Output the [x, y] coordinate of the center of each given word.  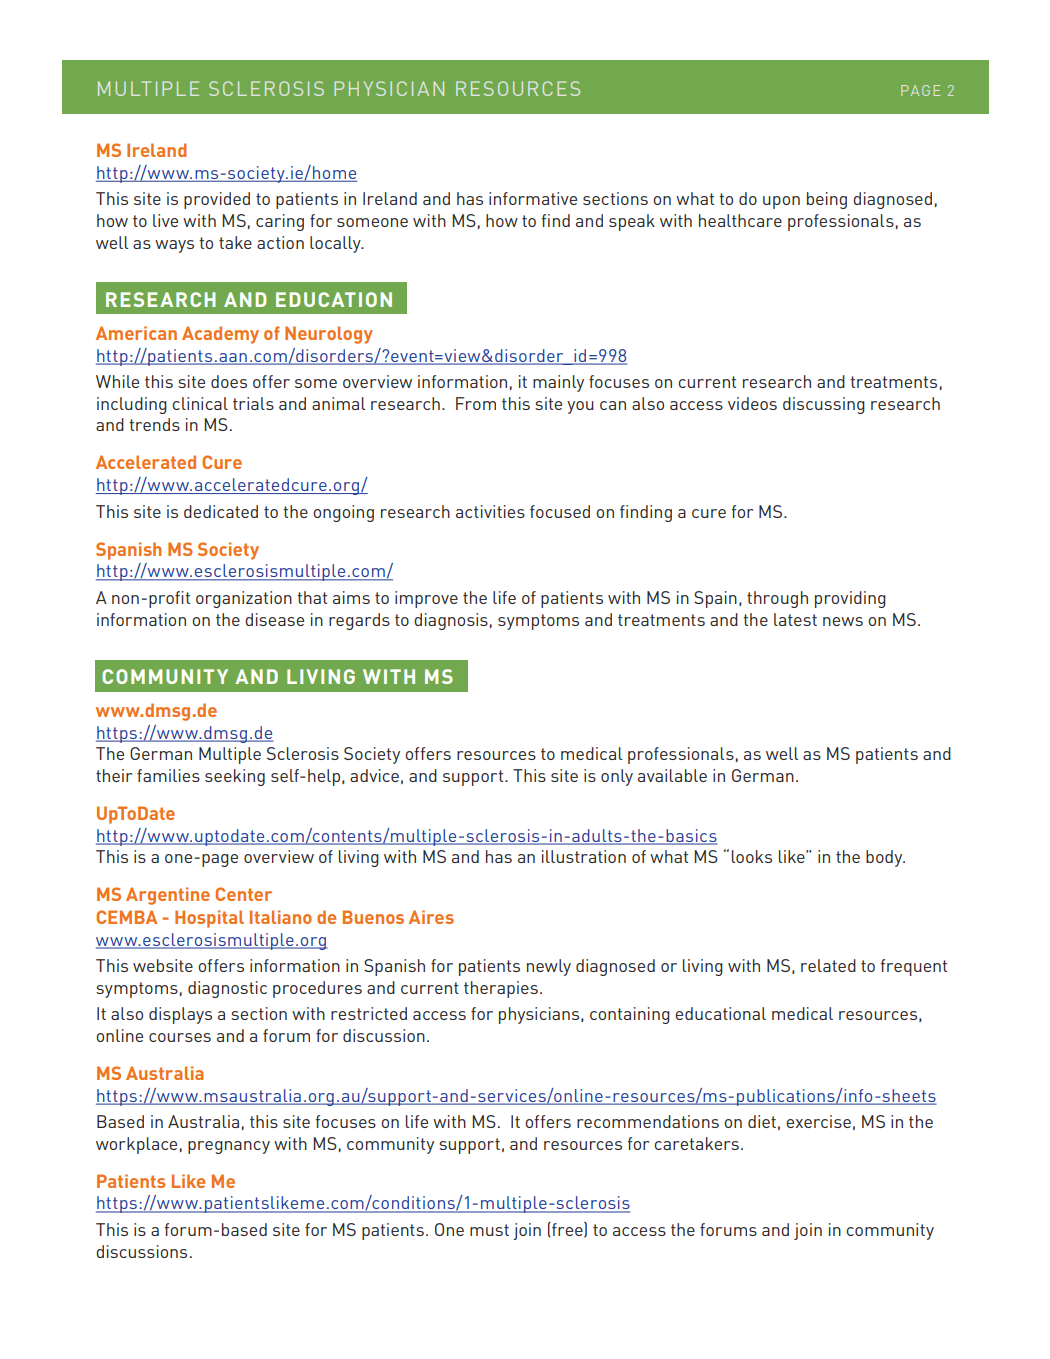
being [827, 200]
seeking [235, 777]
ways [174, 246]
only [617, 777]
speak [632, 222]
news [843, 621]
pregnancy [229, 1147]
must [489, 1230]
